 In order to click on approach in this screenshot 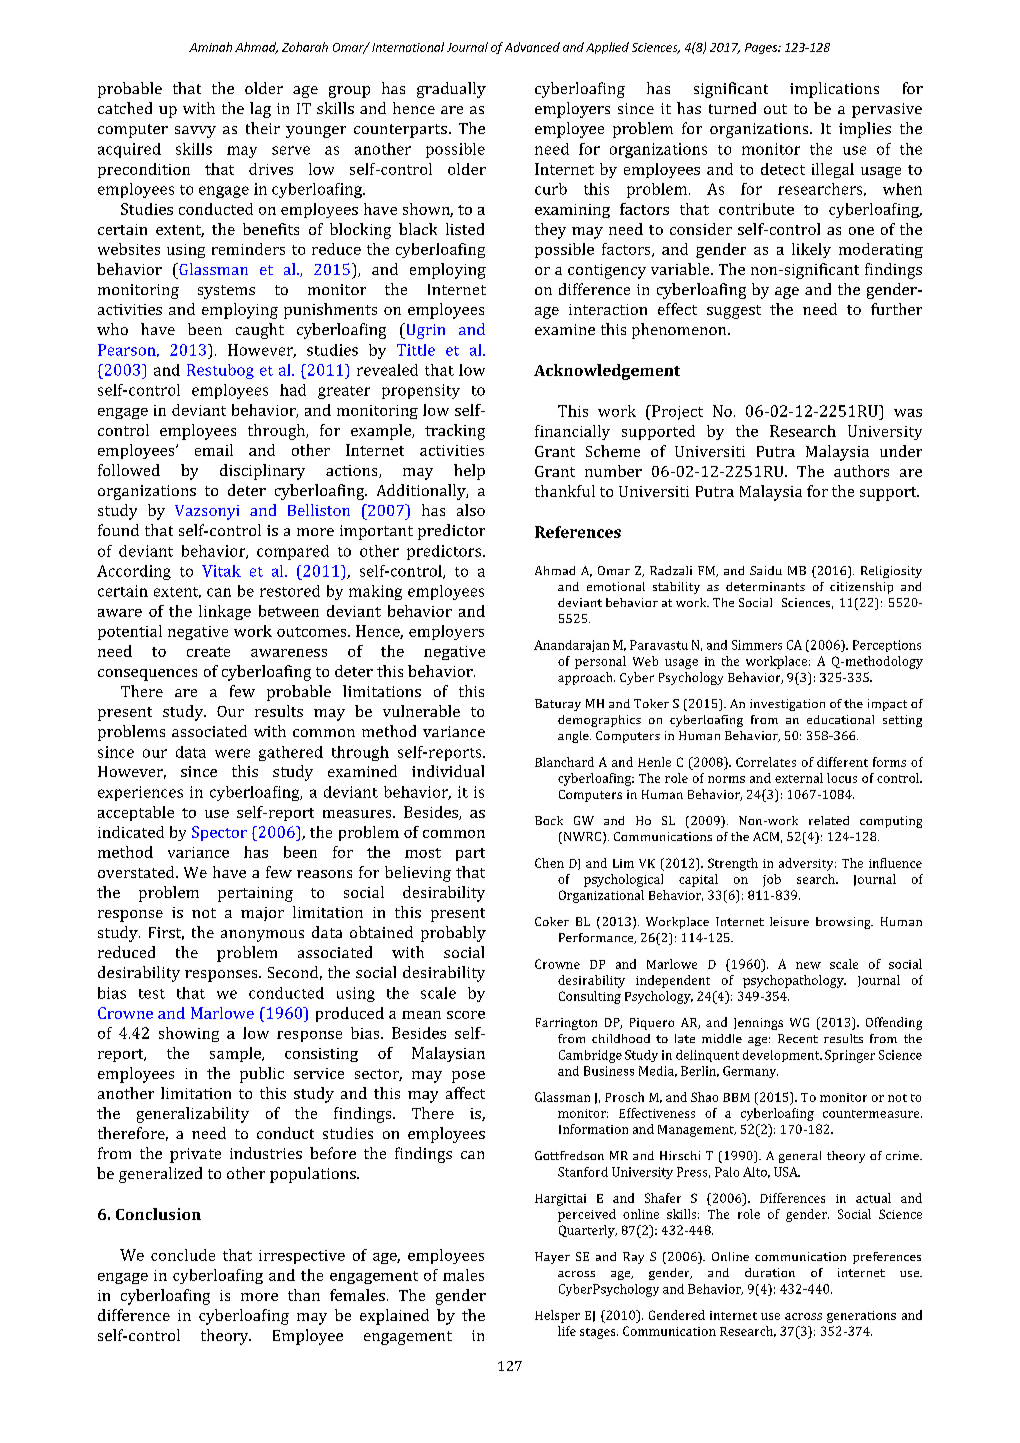, I will do `click(586, 678)`.
